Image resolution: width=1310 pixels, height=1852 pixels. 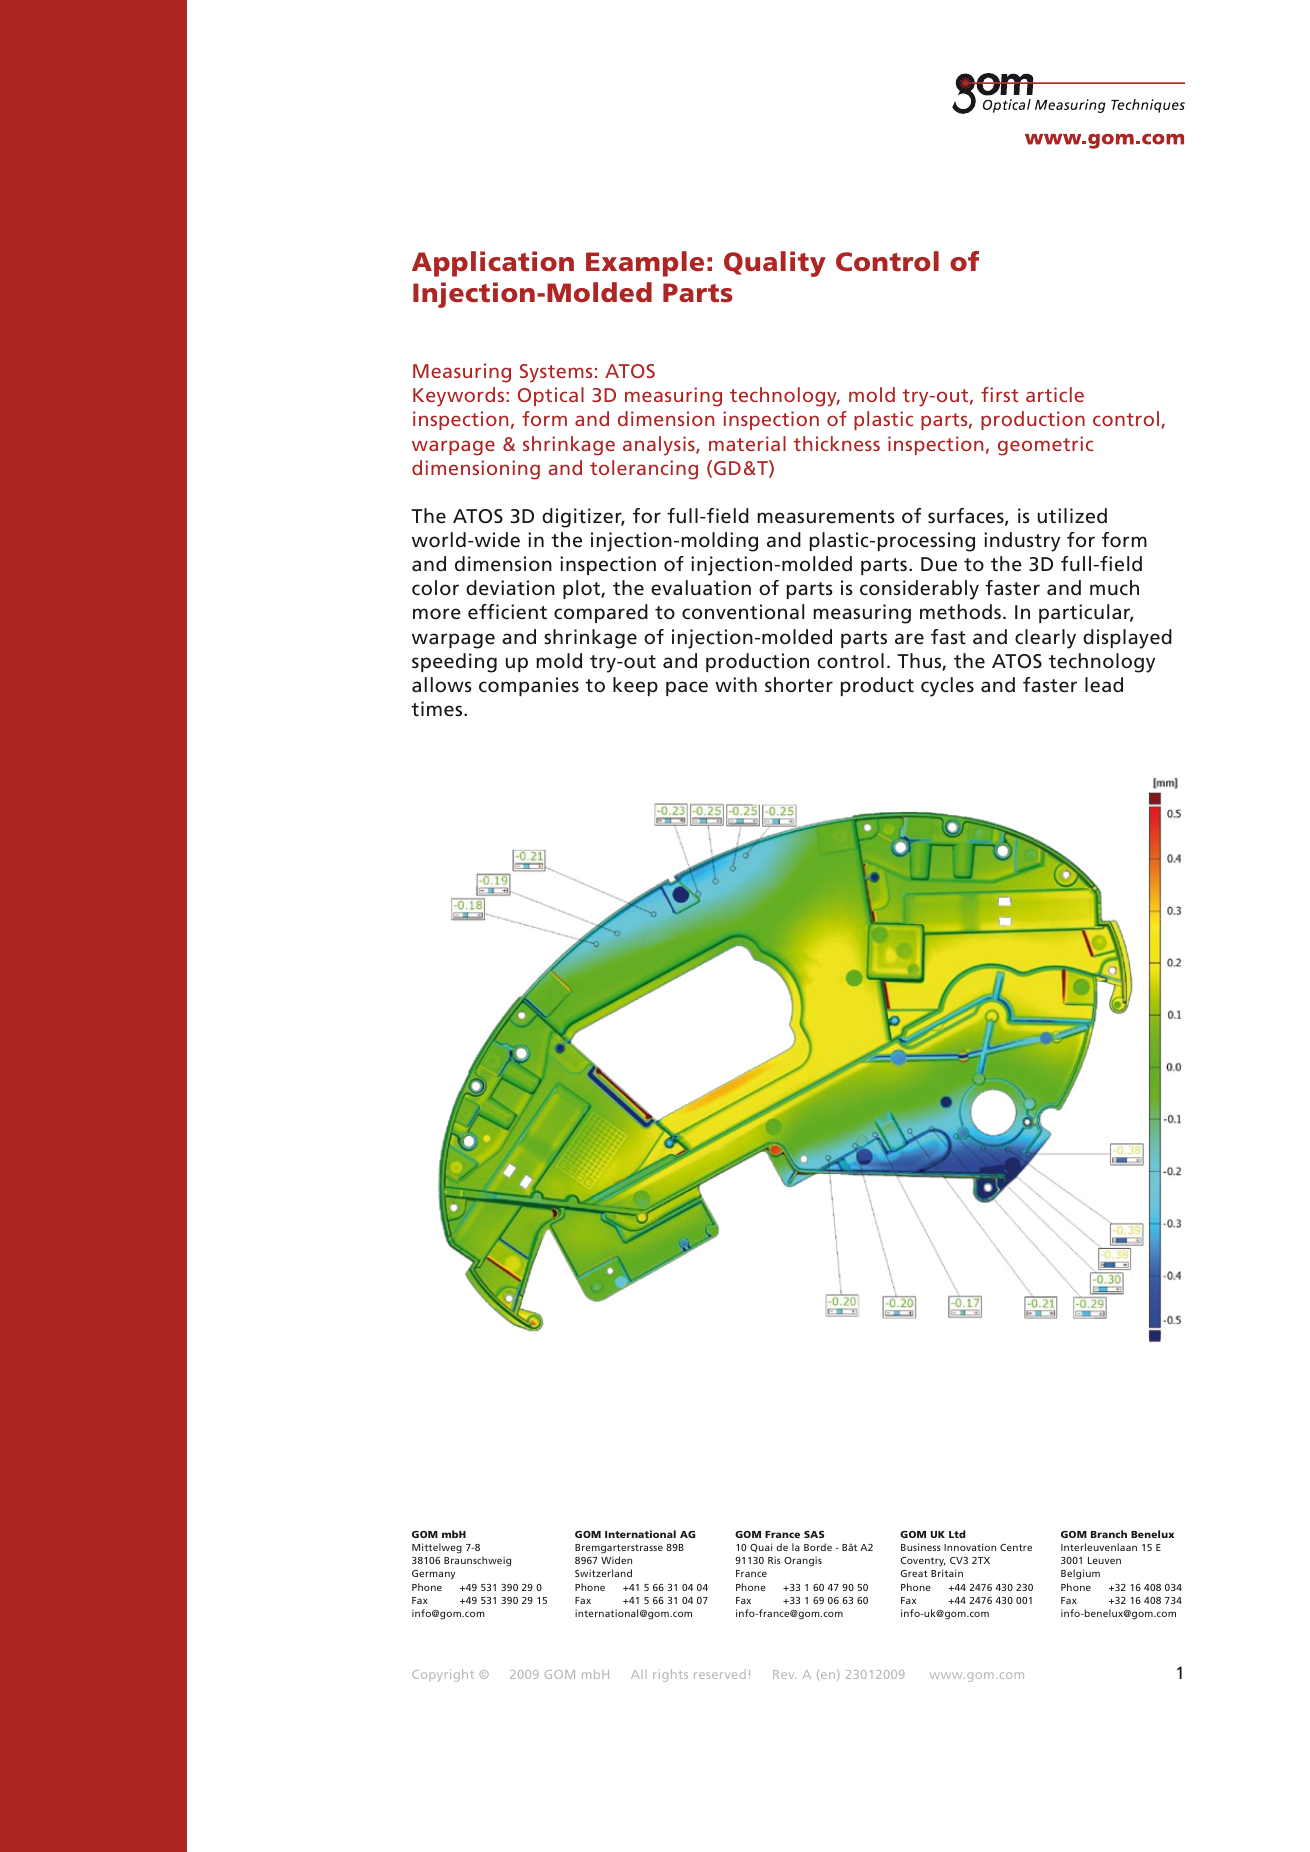 I want to click on Application, so click(x=493, y=264).
